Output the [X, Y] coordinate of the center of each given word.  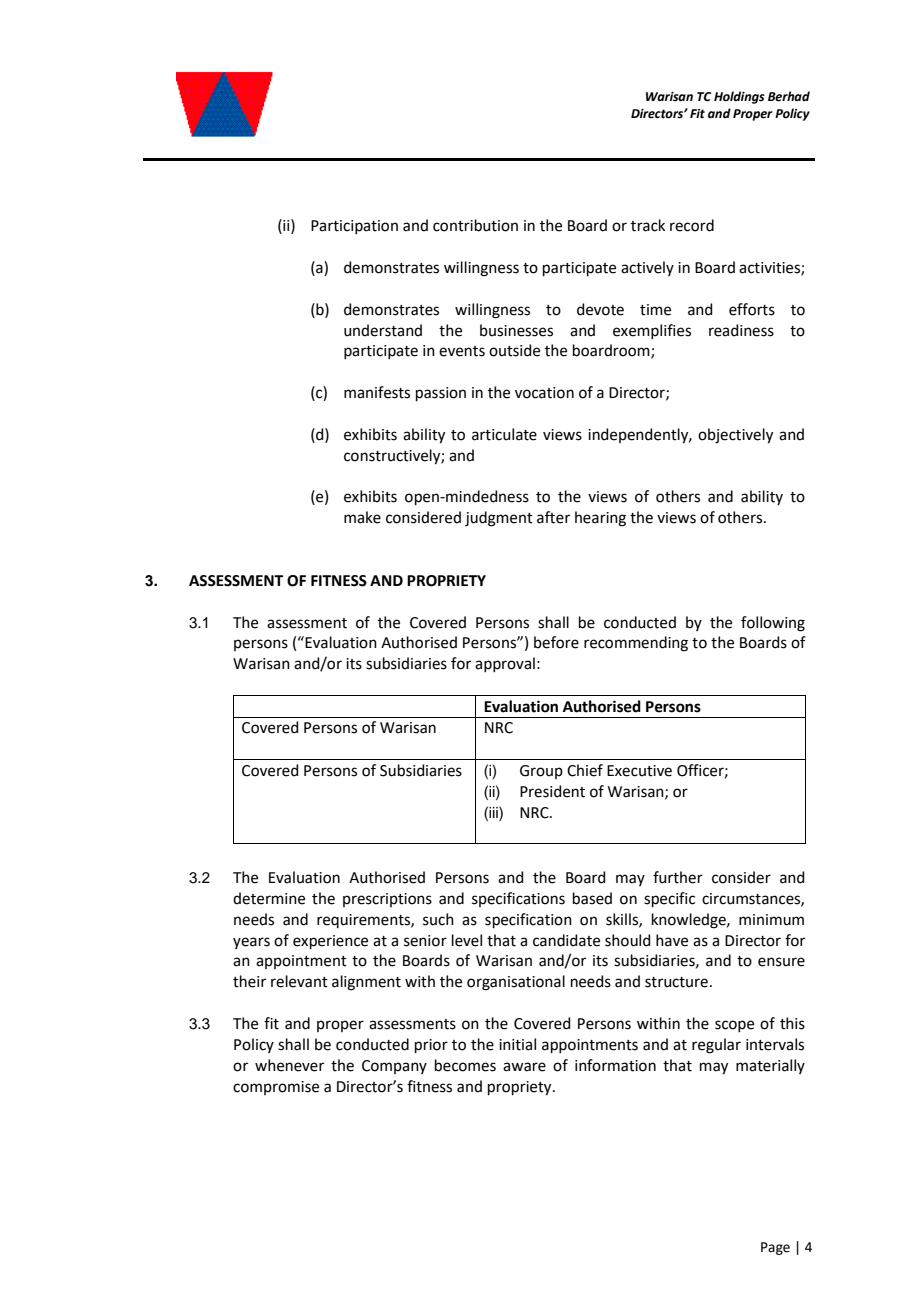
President [552, 791]
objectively [735, 436]
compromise [276, 1088]
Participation [354, 227]
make [362, 517]
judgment [499, 519]
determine [269, 898]
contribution [475, 225]
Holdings [739, 97]
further [678, 877]
